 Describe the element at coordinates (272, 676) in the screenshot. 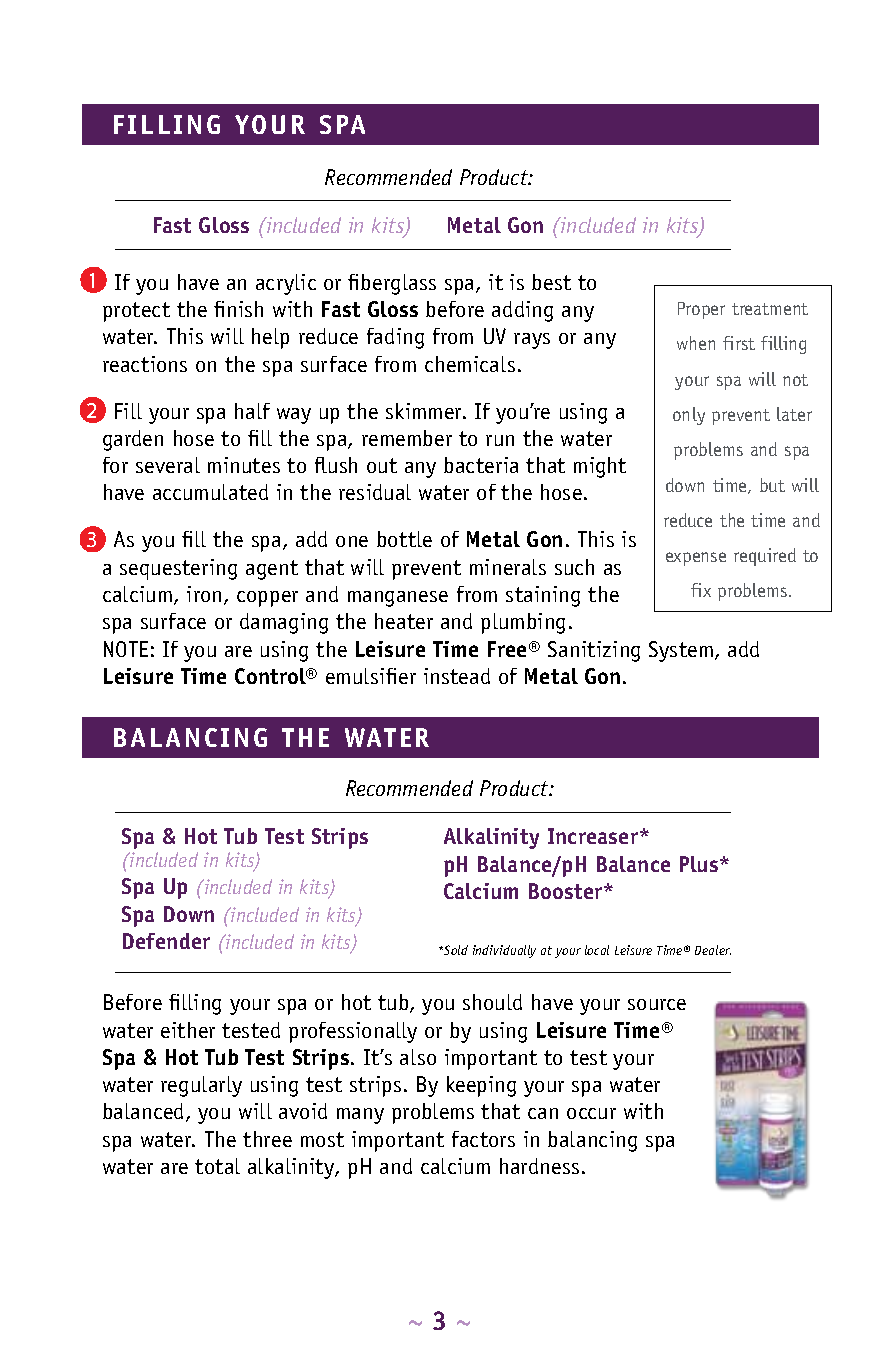

I see `Control` at that location.
